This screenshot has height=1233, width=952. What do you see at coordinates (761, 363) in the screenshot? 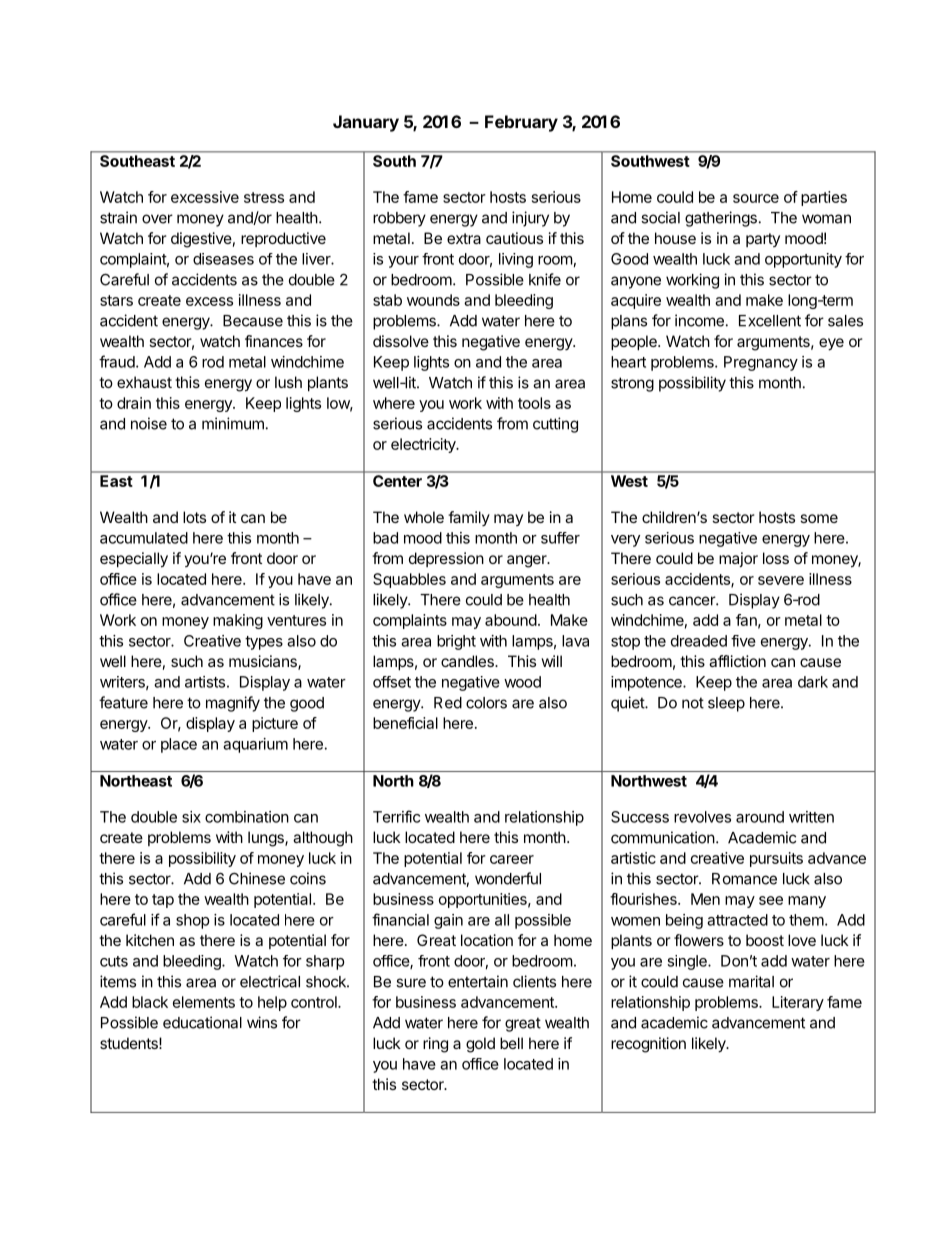
I see `Pregnancy` at bounding box center [761, 363].
